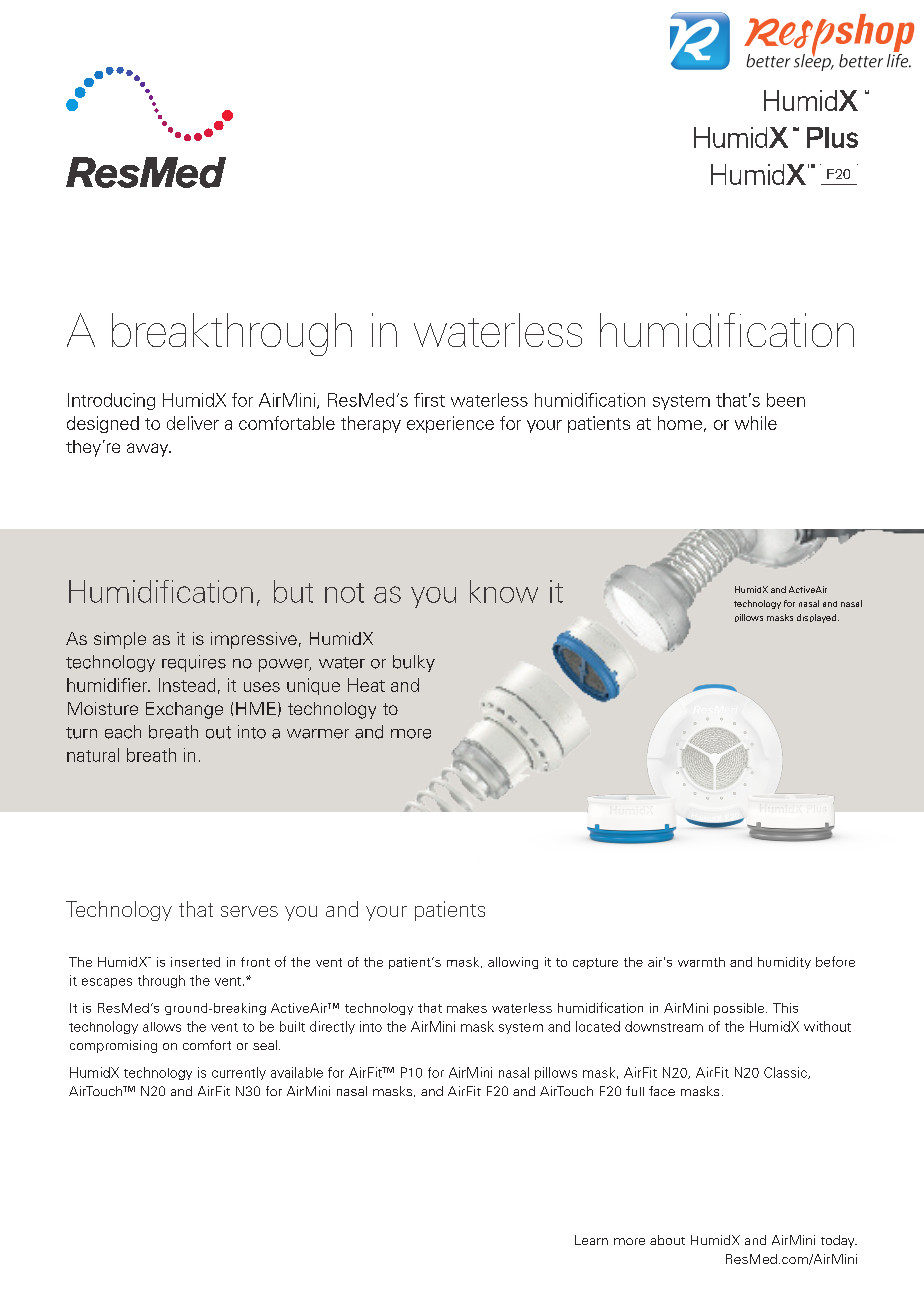  Describe the element at coordinates (667, 1240) in the document. I see `about` at that location.
